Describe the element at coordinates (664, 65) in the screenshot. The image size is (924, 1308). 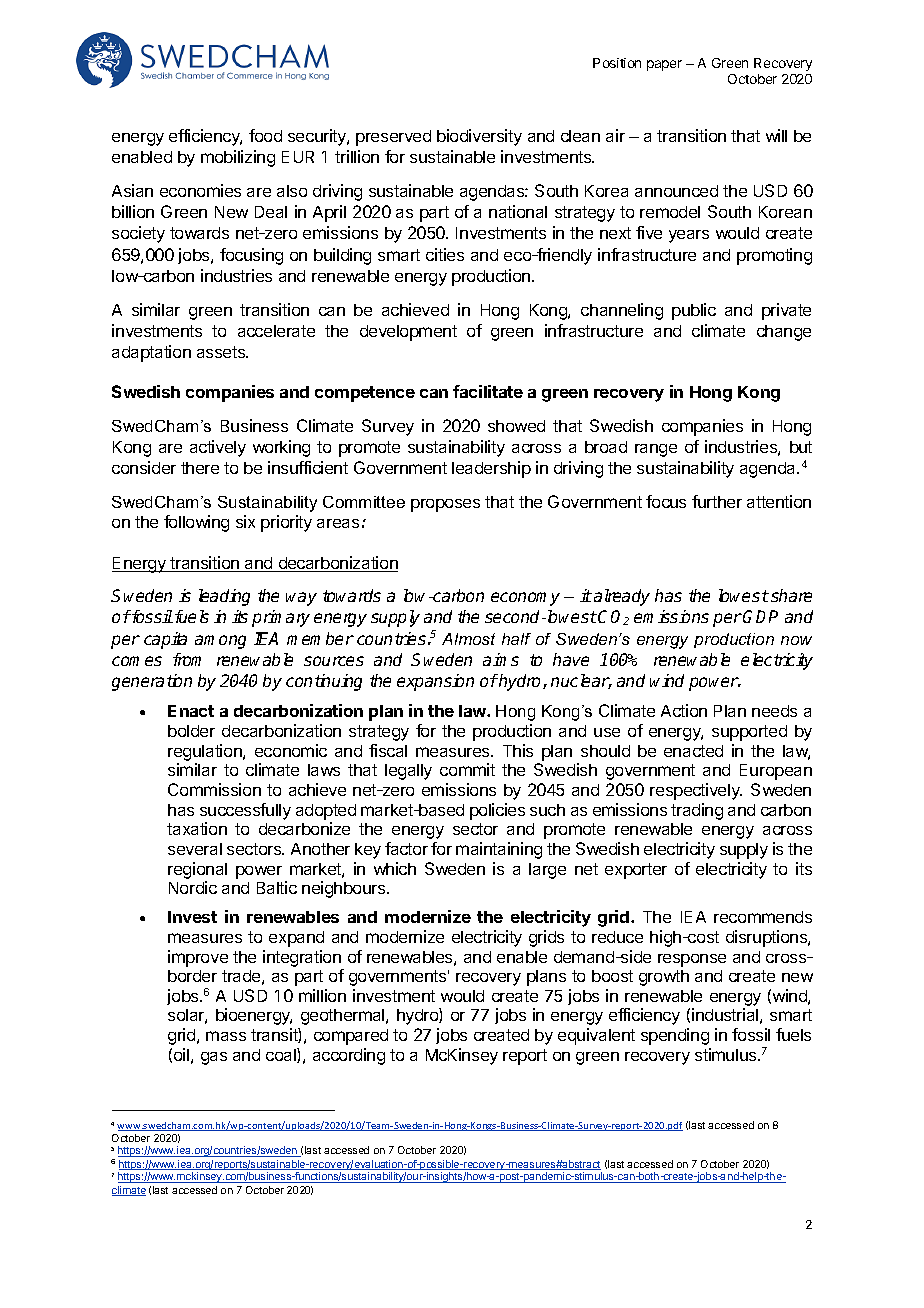
I see `paper` at that location.
